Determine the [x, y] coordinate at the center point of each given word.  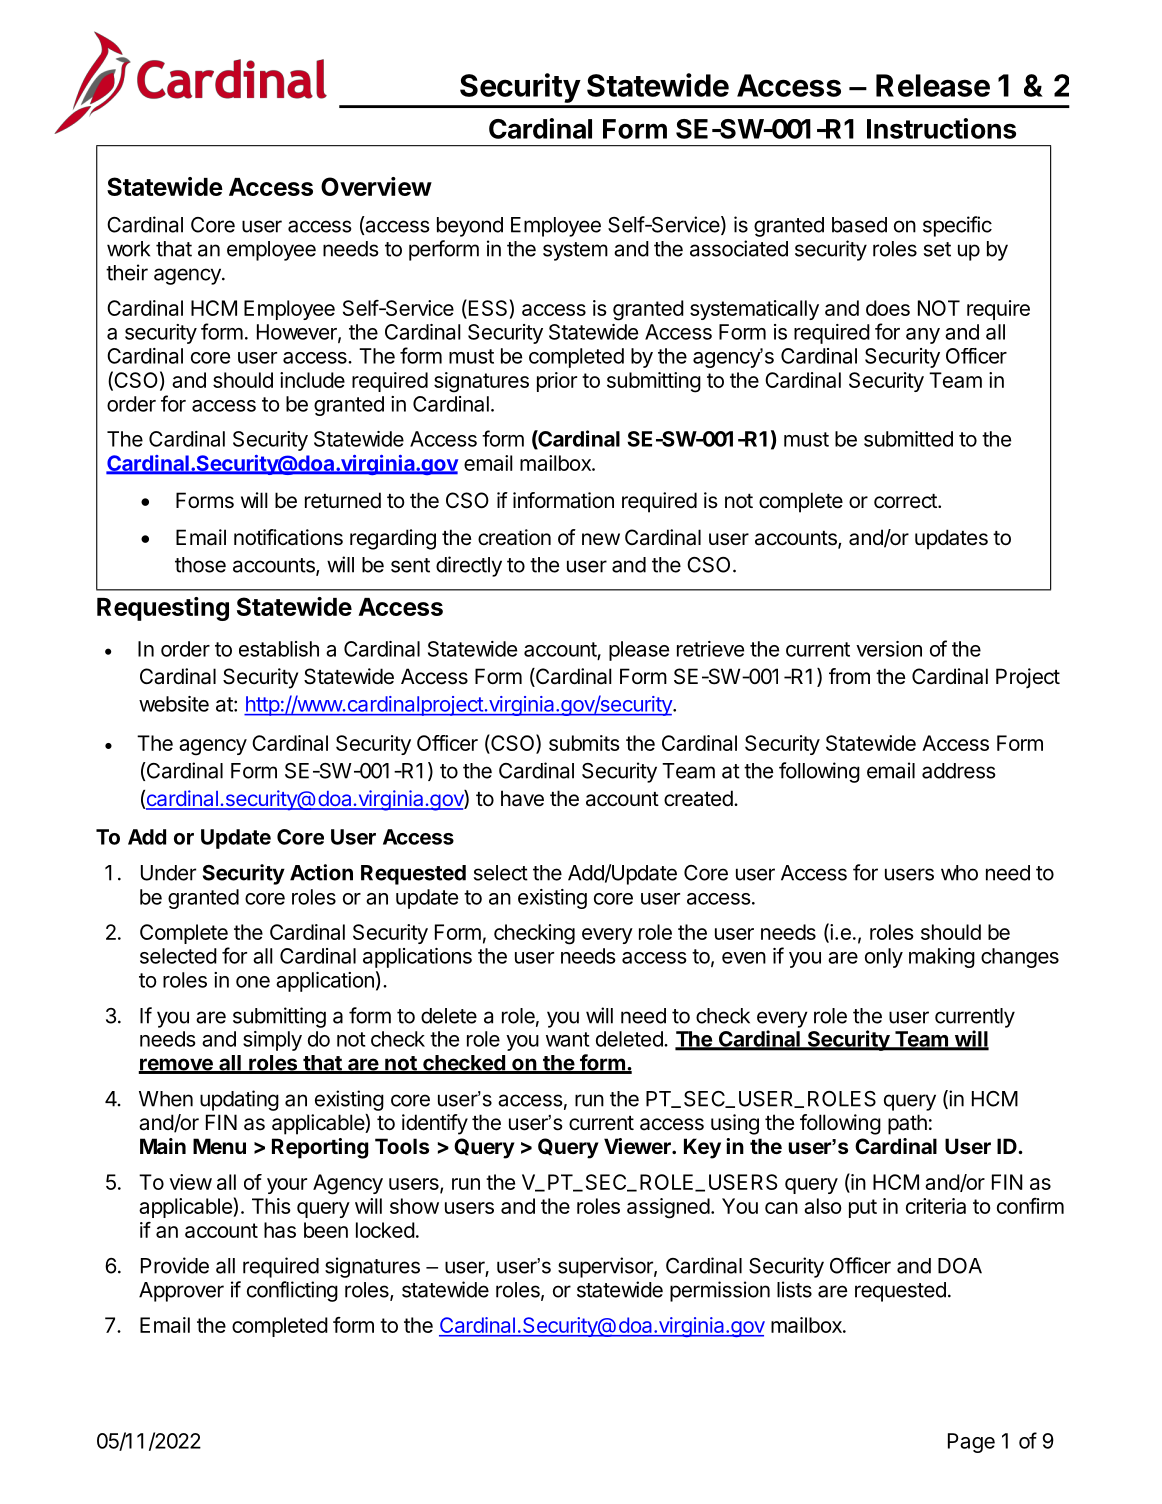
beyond [470, 227]
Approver [181, 1292]
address [958, 771]
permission [720, 1291]
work [128, 249]
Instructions [941, 128]
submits [584, 743]
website [174, 704]
